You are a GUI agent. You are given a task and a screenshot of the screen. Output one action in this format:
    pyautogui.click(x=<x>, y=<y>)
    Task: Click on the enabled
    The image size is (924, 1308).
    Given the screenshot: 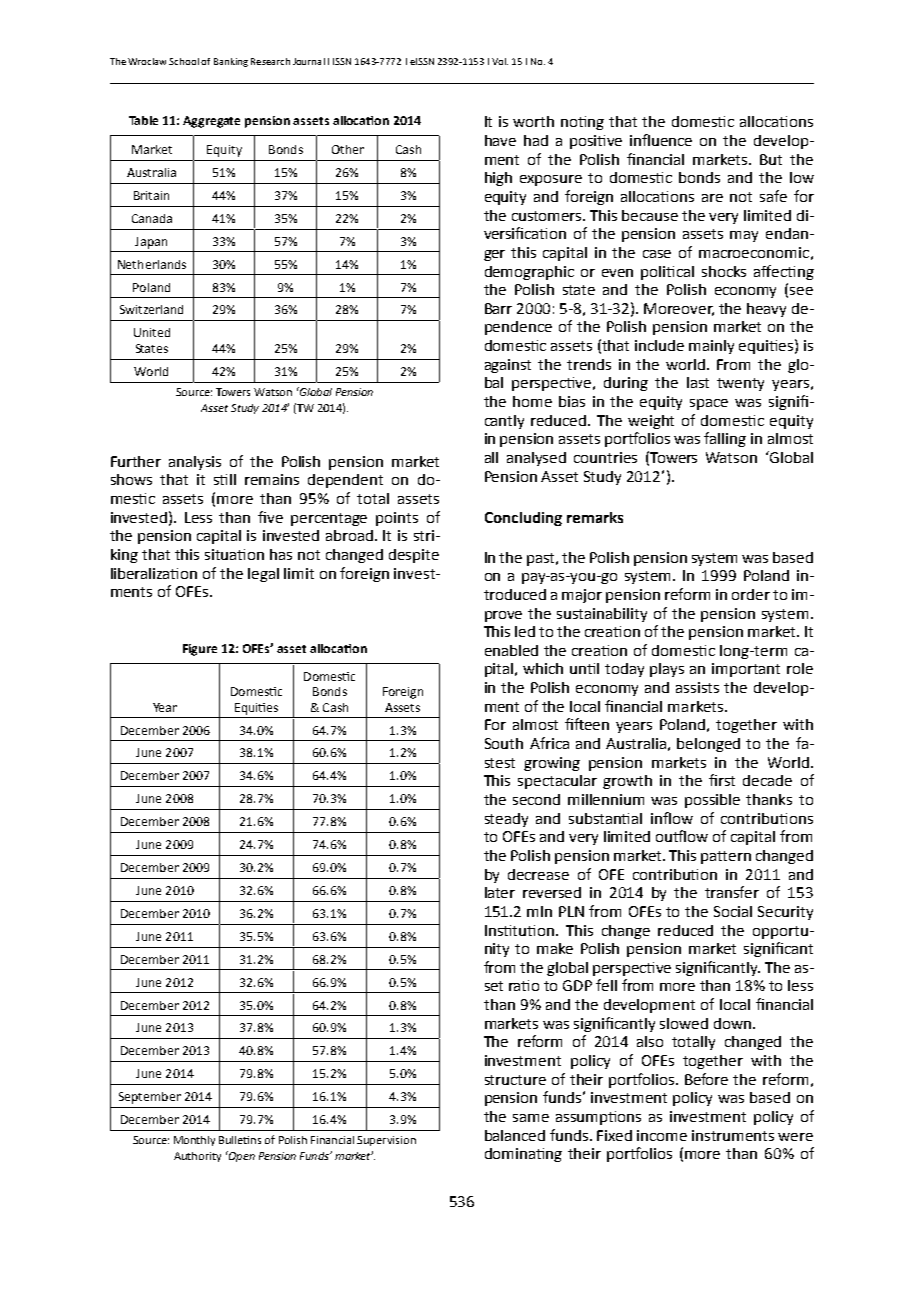 What is the action you would take?
    pyautogui.click(x=511, y=650)
